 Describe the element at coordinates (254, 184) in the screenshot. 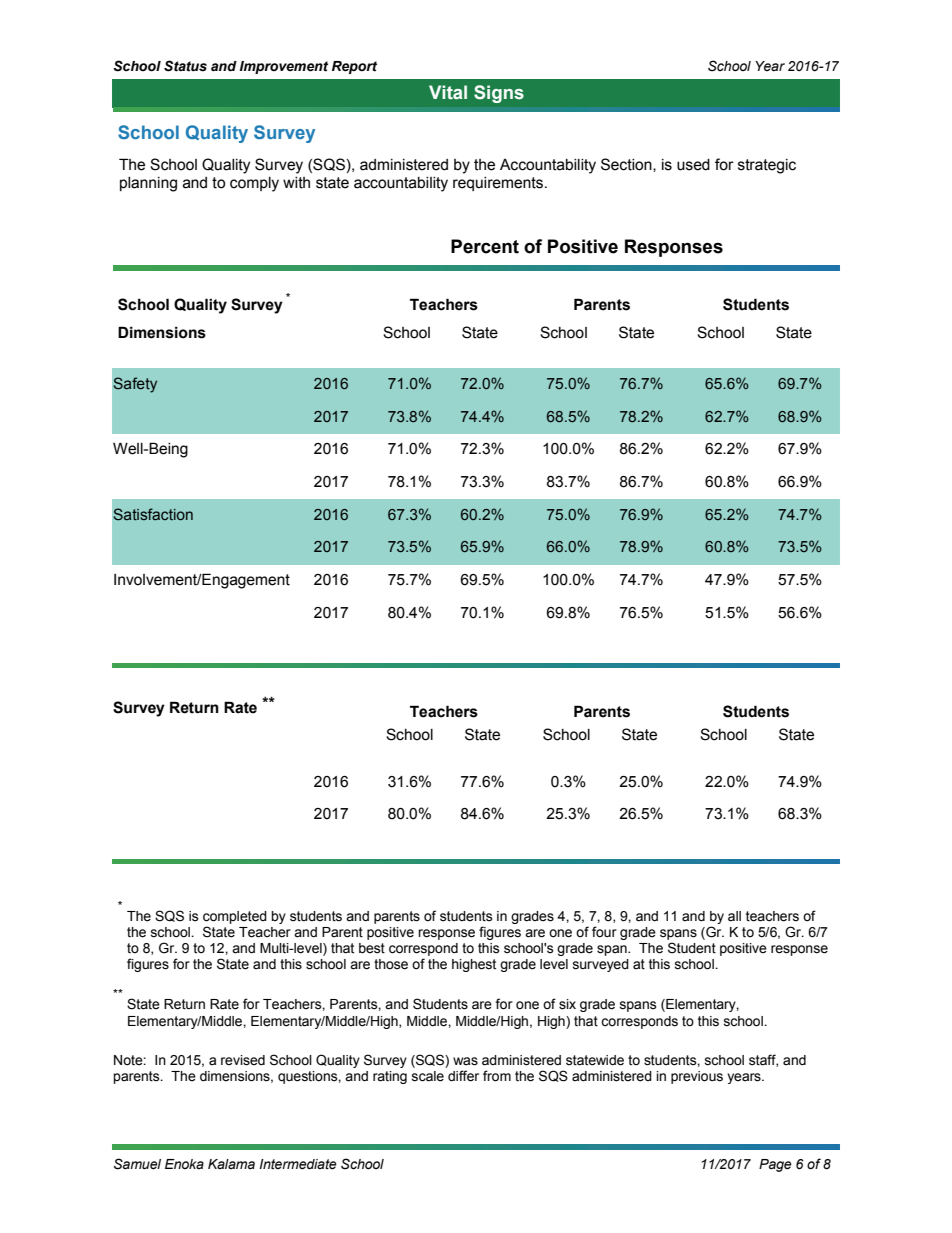

I see `comply` at that location.
